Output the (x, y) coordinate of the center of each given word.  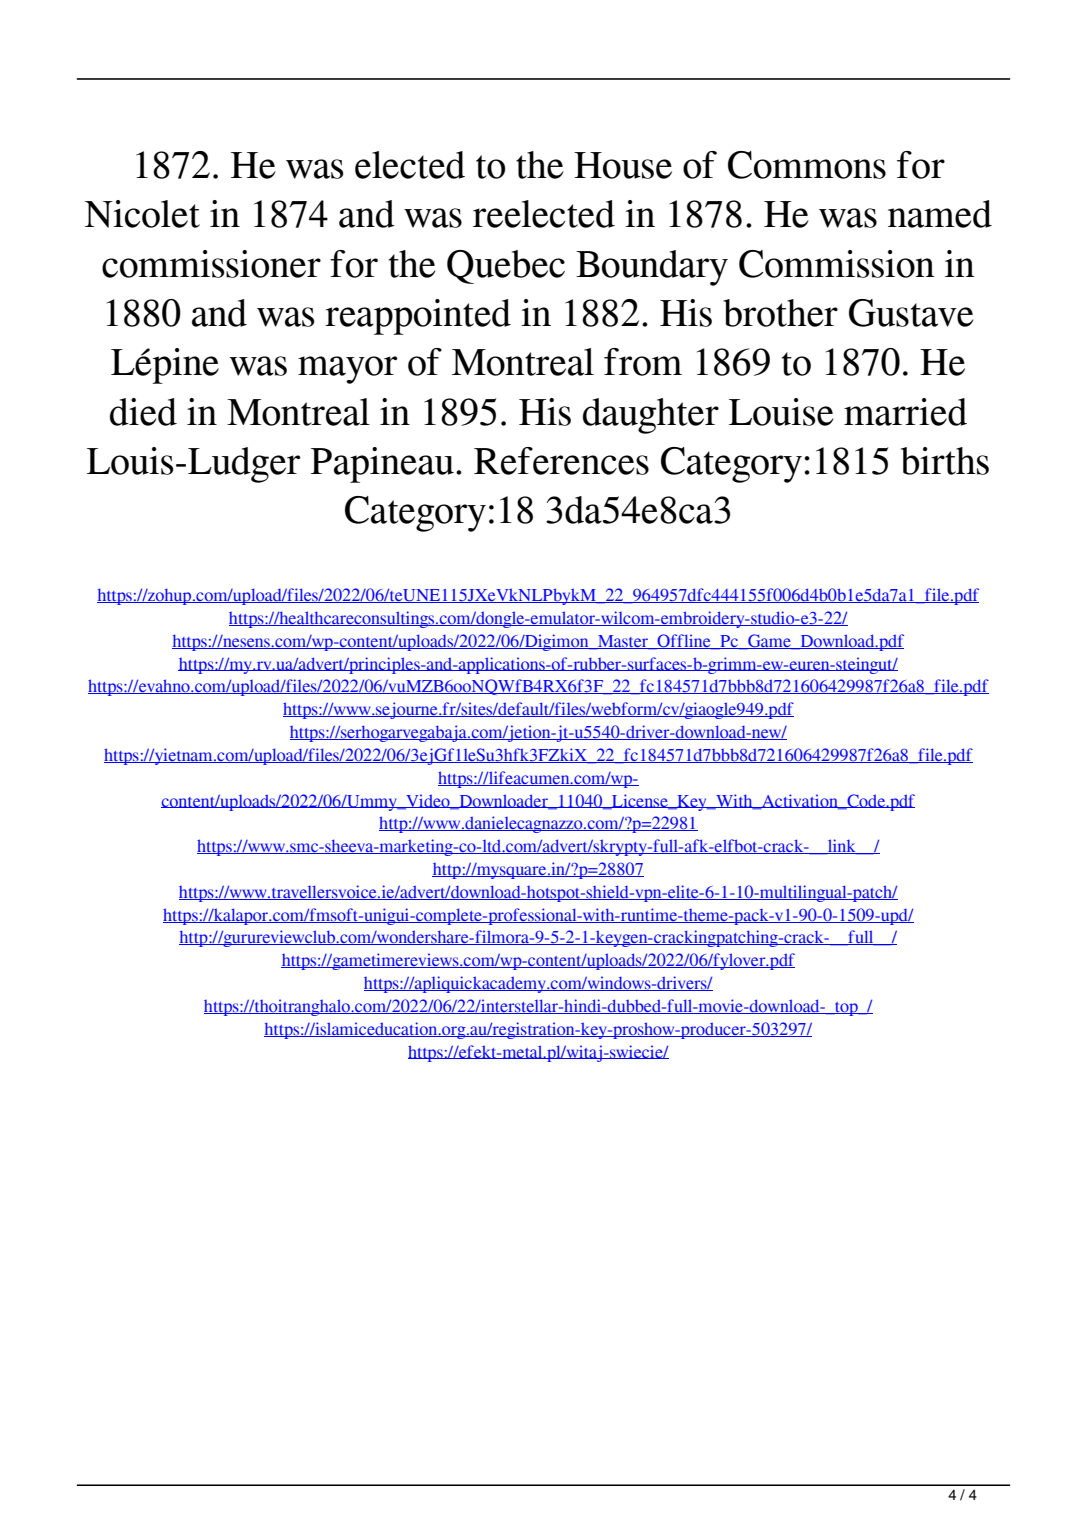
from (643, 362)
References (561, 461)
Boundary (652, 268)
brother (780, 313)
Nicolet (142, 214)
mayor (347, 370)
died (143, 412)
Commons (807, 165)
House (623, 165)
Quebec (506, 267)
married (905, 412)
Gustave (911, 313)
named (940, 214)
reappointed (418, 317)
